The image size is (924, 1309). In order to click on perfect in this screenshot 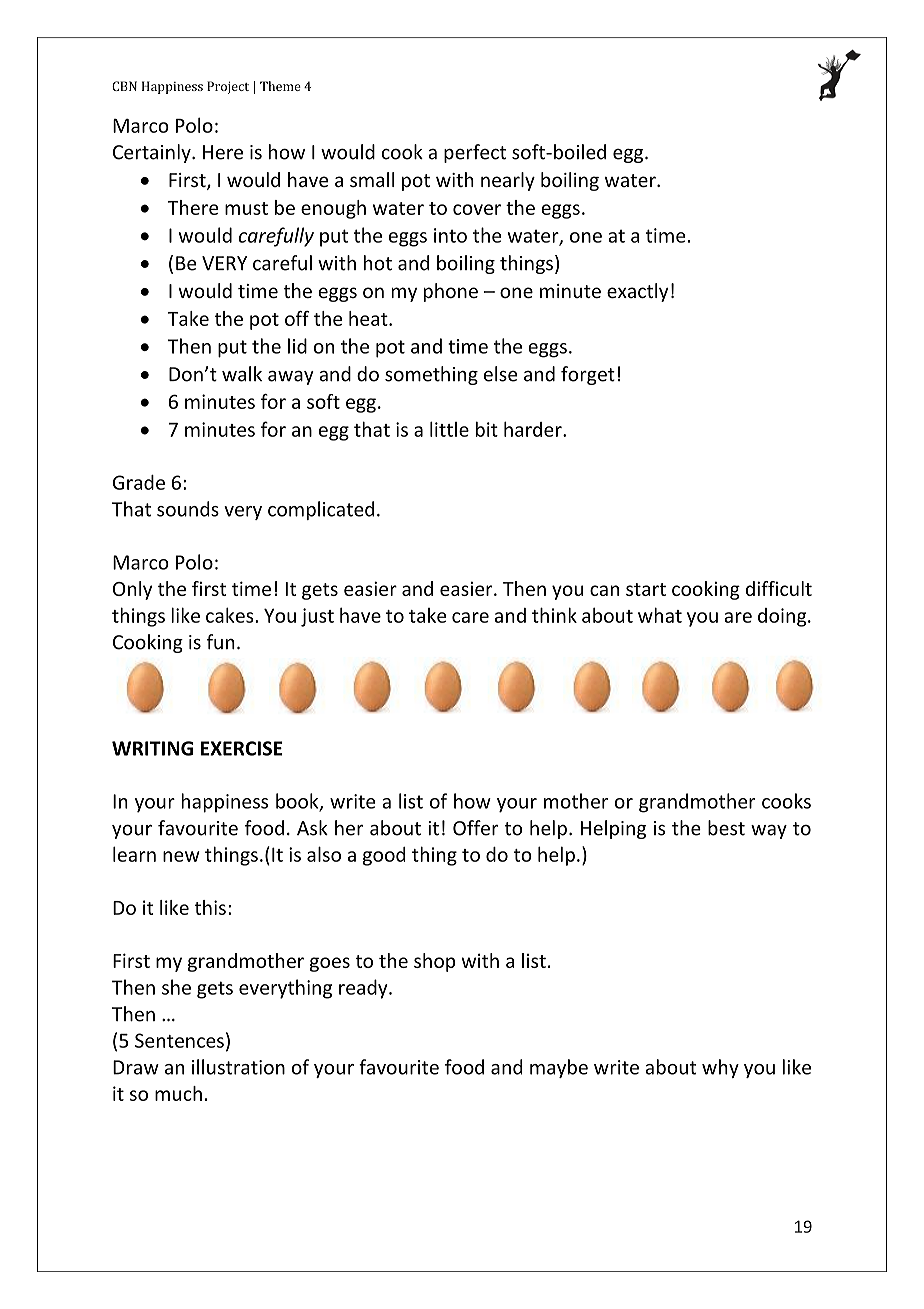, I will do `click(475, 153)`.
